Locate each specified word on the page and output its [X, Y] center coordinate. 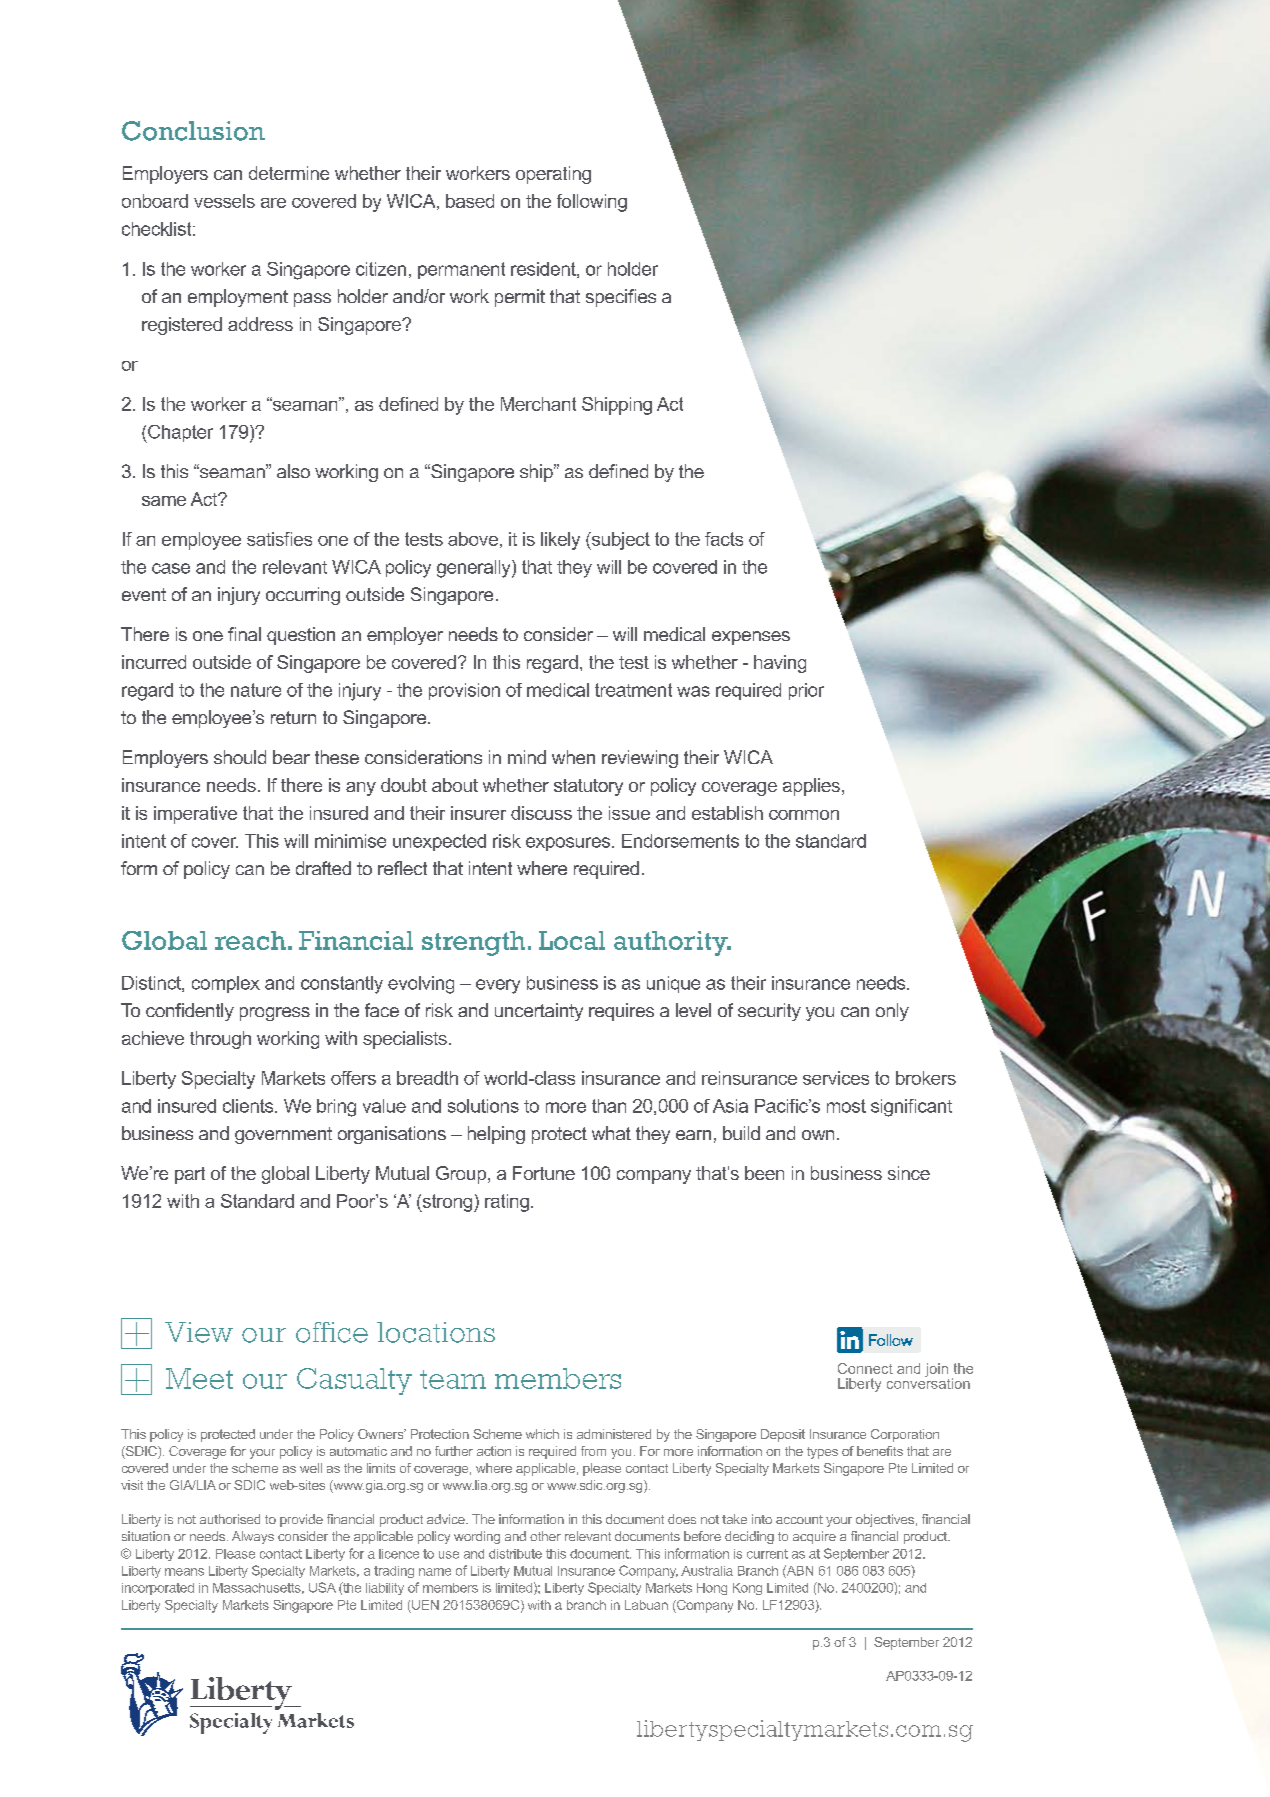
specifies [621, 298]
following [592, 203]
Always [253, 1537]
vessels [224, 201]
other [545, 1536]
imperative [195, 815]
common [804, 815]
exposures [569, 844]
